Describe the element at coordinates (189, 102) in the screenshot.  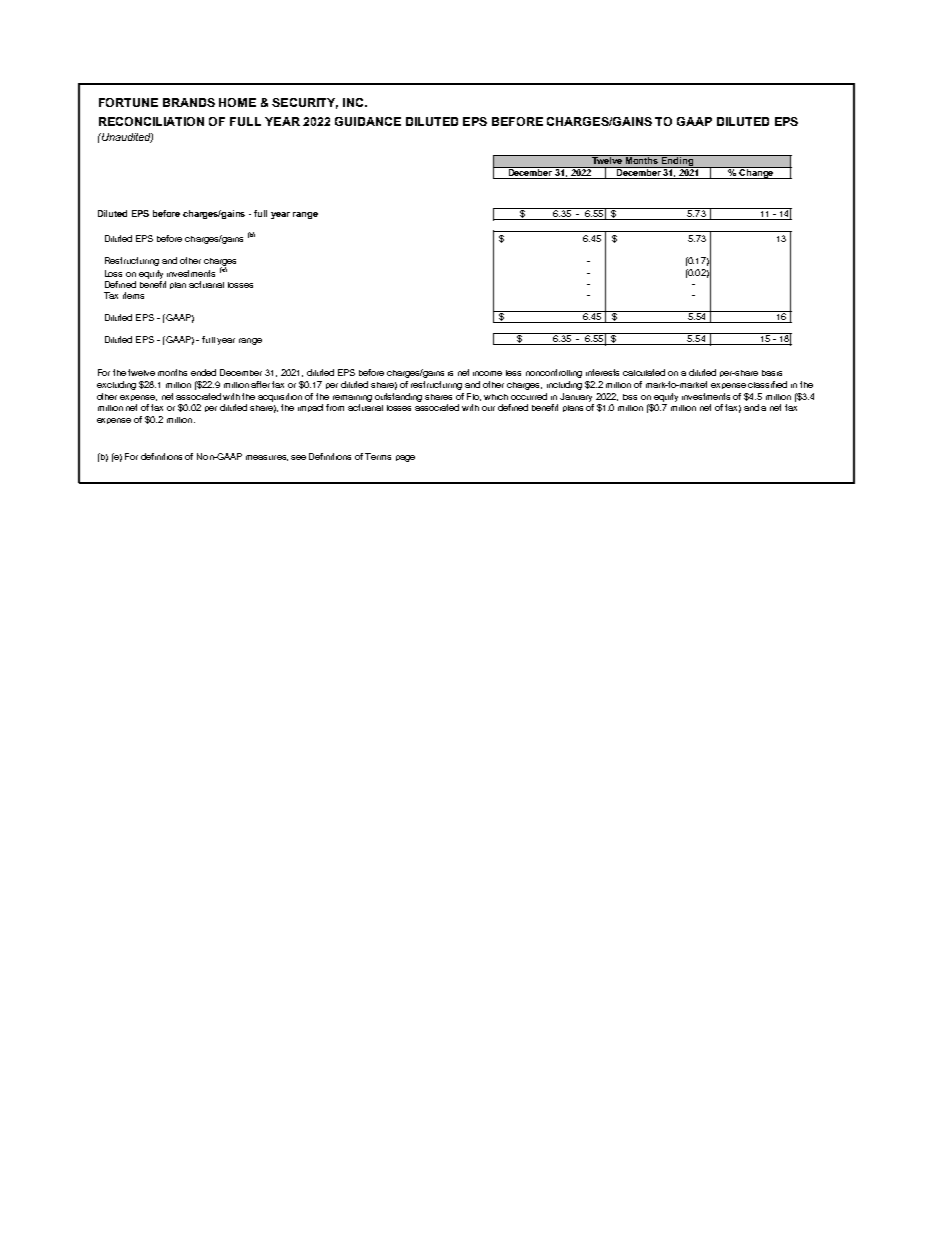
I see `BRANDS` at that location.
